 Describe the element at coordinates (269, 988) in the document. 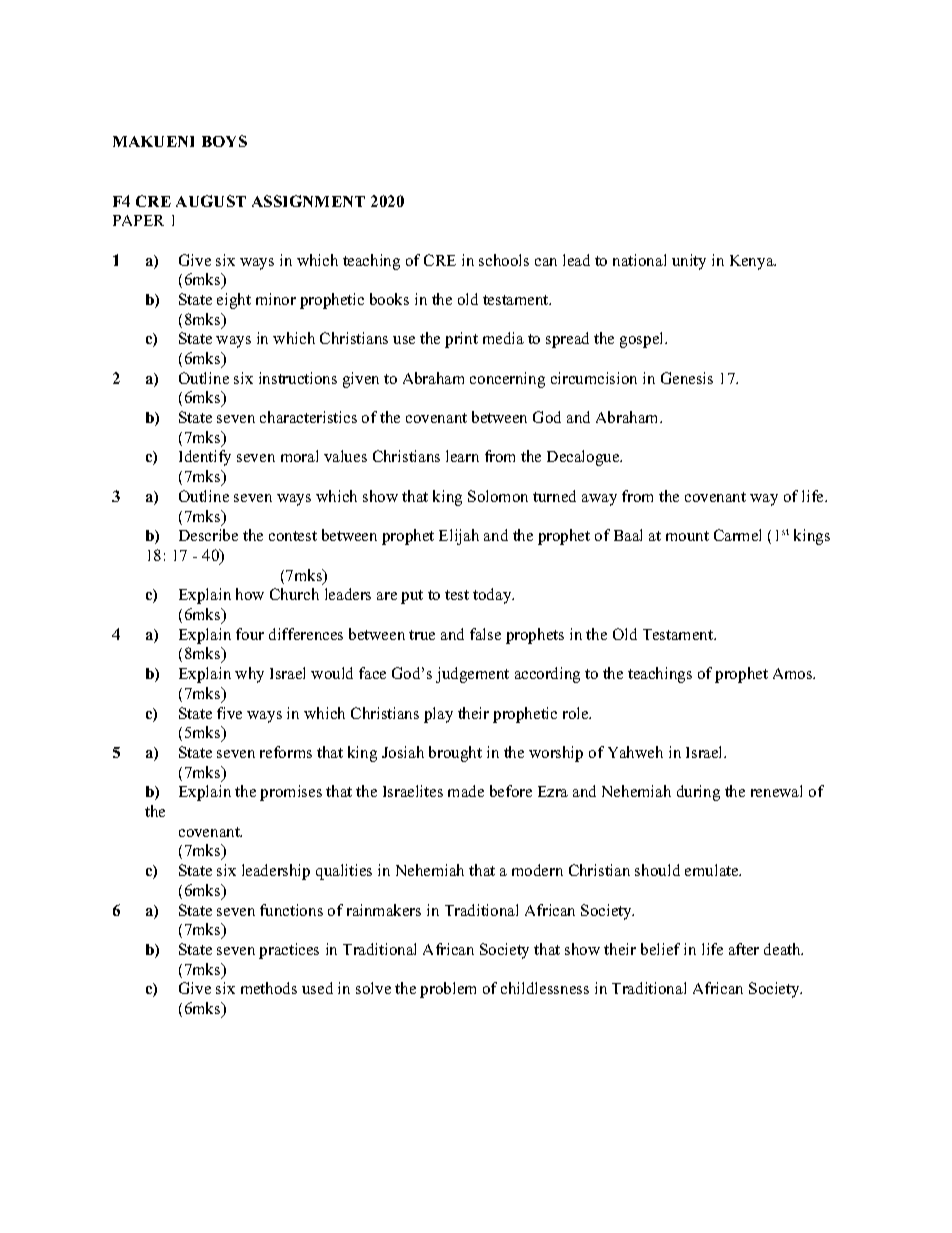

I see `methods` at that location.
